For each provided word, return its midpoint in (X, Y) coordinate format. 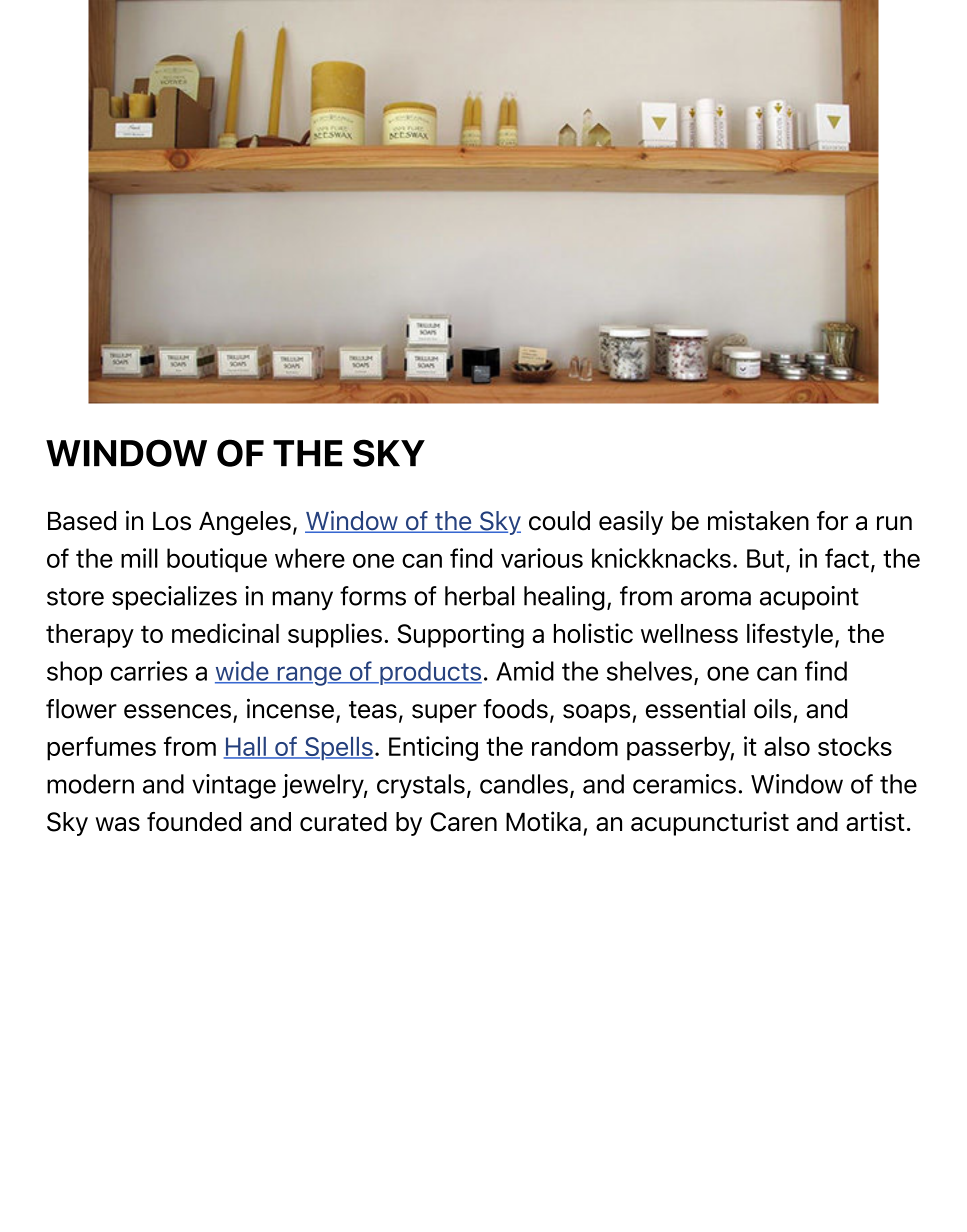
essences (177, 711)
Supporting (460, 635)
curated (343, 821)
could (559, 521)
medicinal (225, 633)
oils (772, 708)
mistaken (758, 520)
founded (194, 822)
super (444, 713)
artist (875, 821)
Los (172, 521)
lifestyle (790, 635)
